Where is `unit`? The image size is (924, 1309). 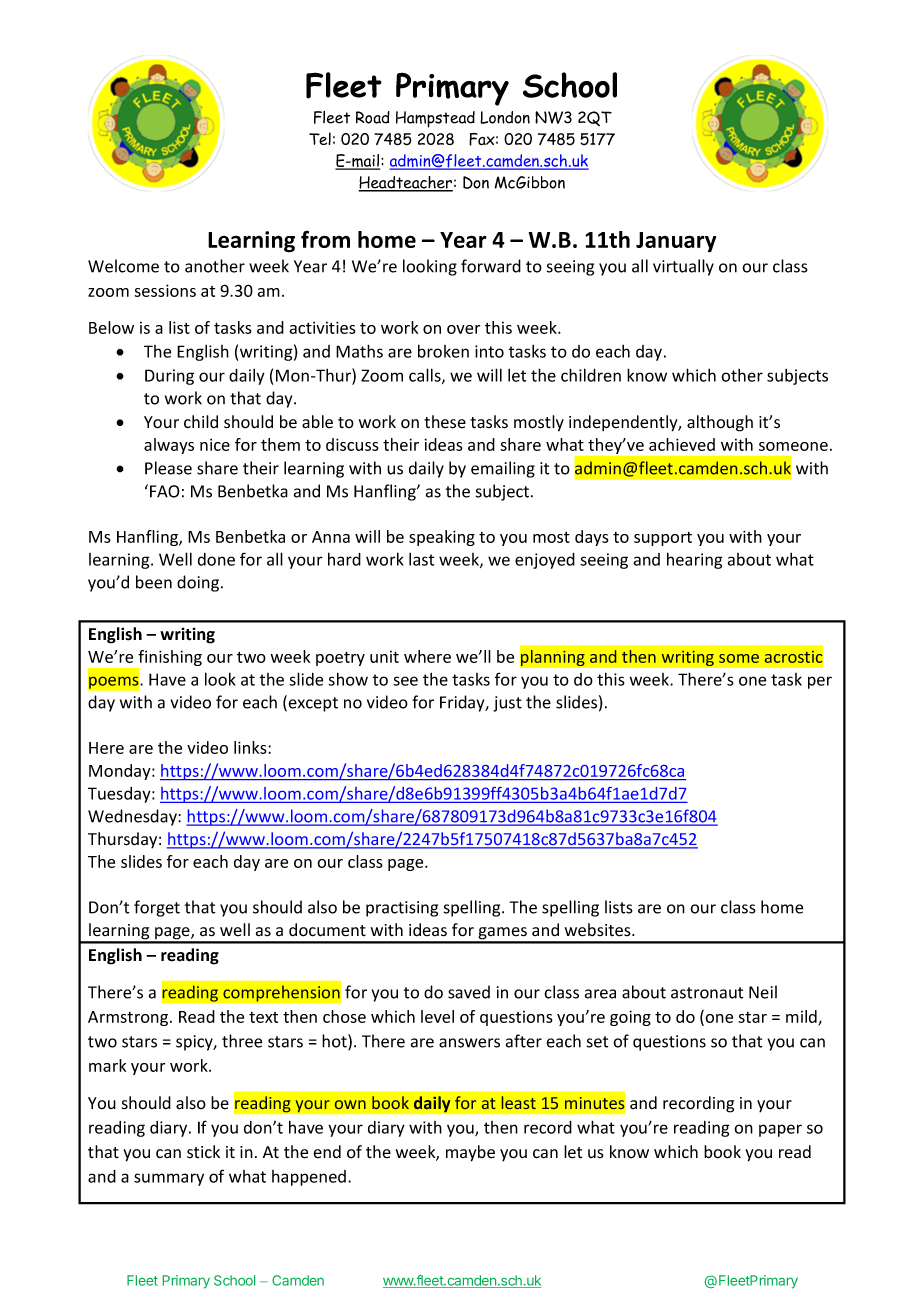 unit is located at coordinates (384, 657).
